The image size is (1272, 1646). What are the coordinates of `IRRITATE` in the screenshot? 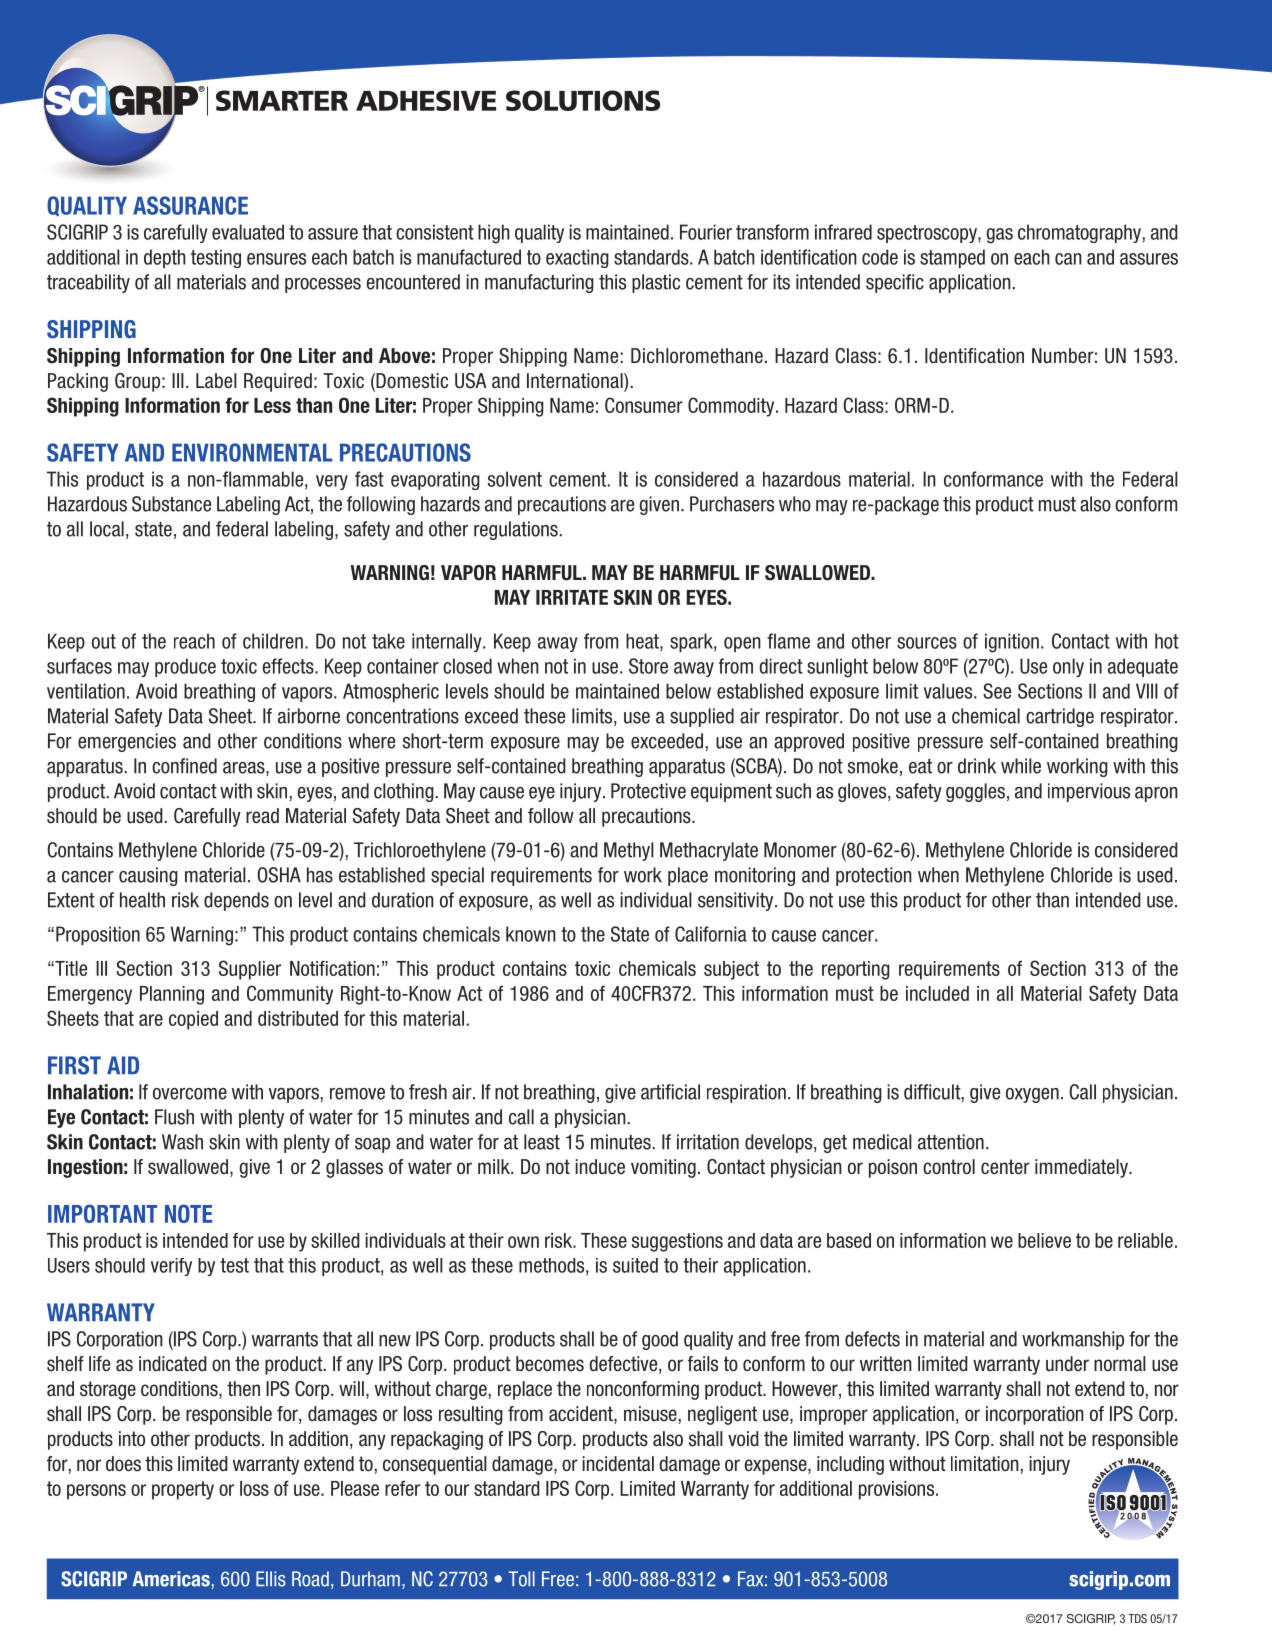 It's located at (572, 597).
